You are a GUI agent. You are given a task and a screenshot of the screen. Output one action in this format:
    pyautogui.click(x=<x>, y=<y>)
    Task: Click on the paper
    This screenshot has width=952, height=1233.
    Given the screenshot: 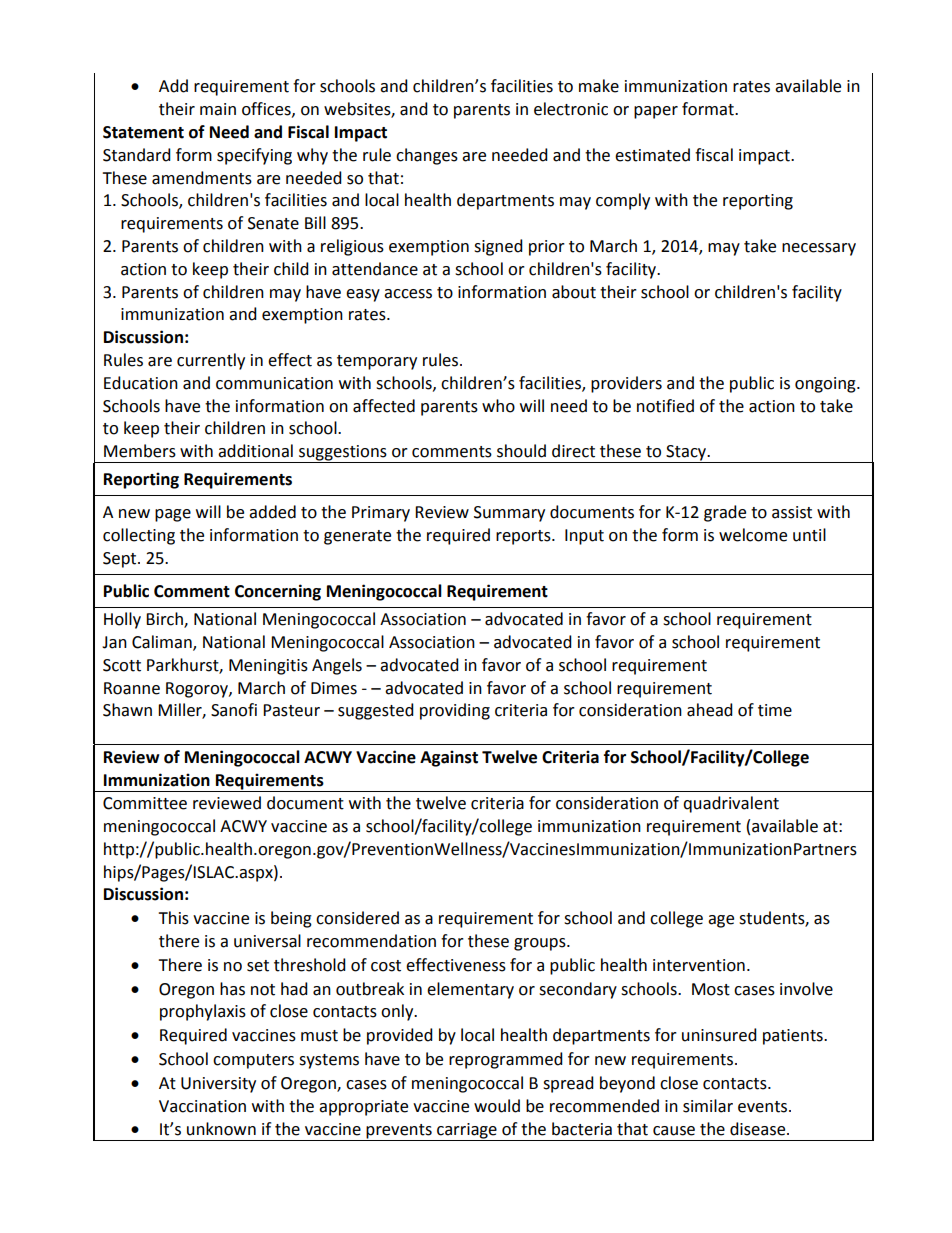 What is the action you would take?
    pyautogui.click(x=656, y=112)
